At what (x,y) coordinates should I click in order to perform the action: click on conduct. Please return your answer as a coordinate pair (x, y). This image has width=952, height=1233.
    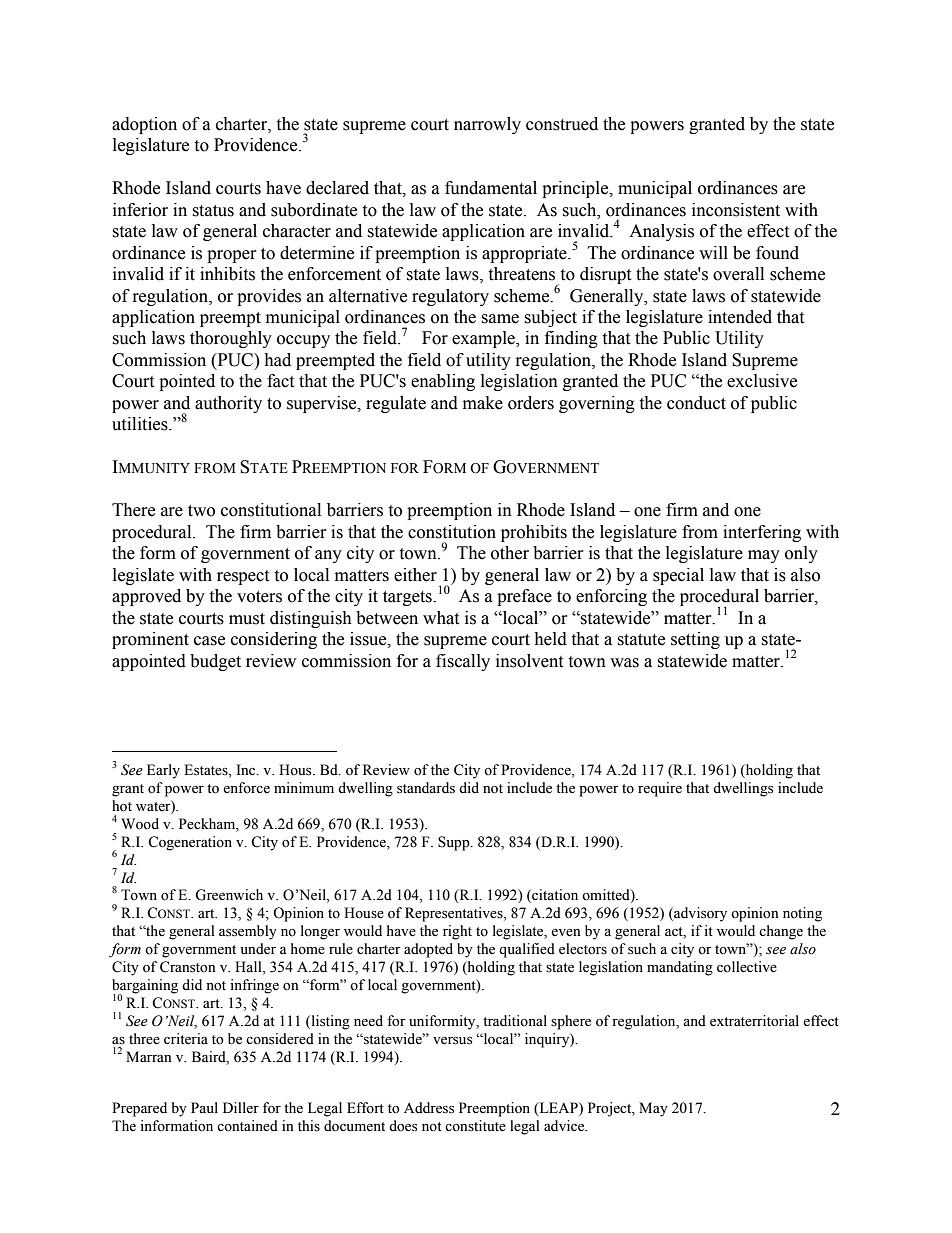
    Looking at the image, I should click on (696, 403).
